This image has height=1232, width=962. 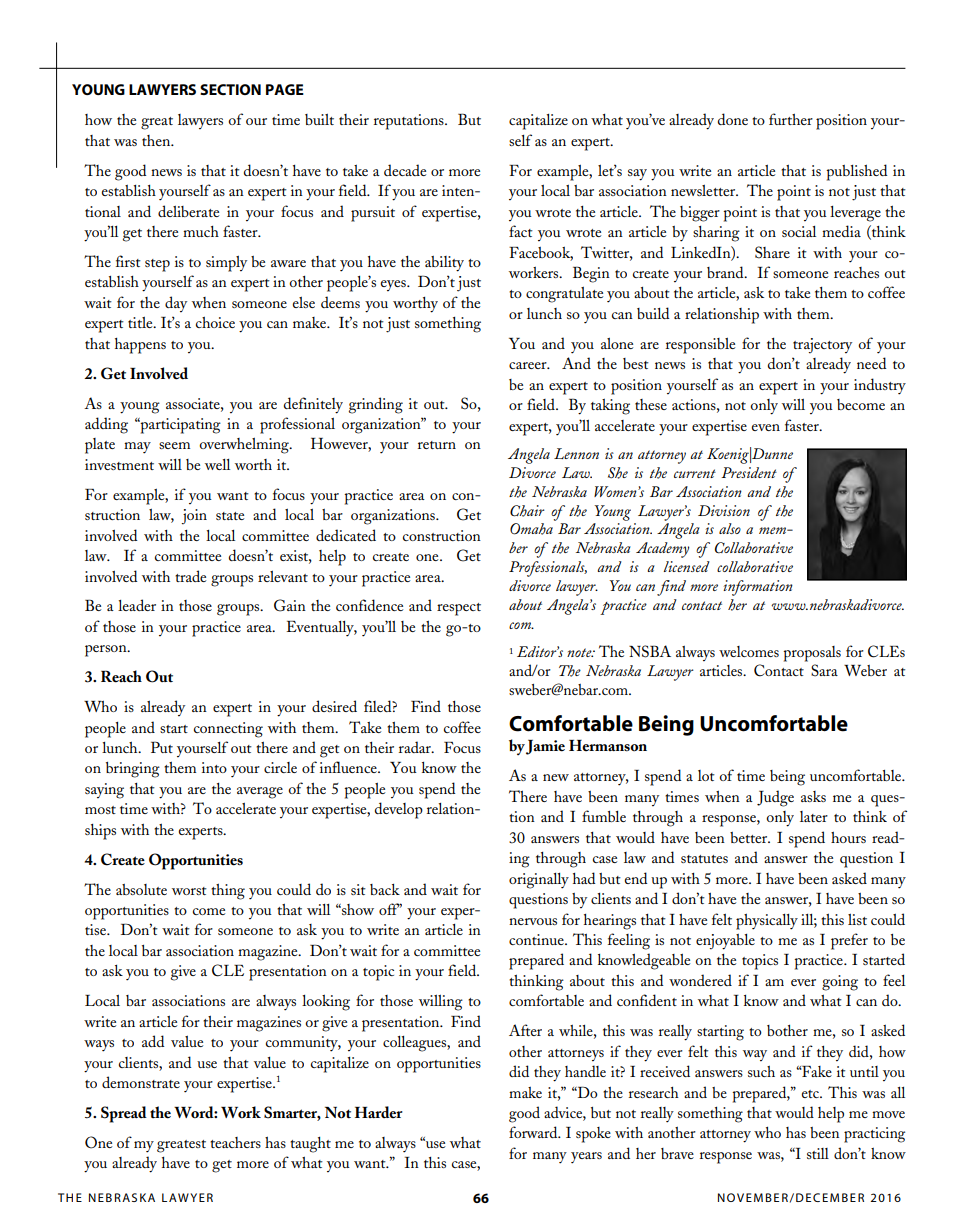 What do you see at coordinates (791, 119) in the image?
I see `further` at bounding box center [791, 119].
